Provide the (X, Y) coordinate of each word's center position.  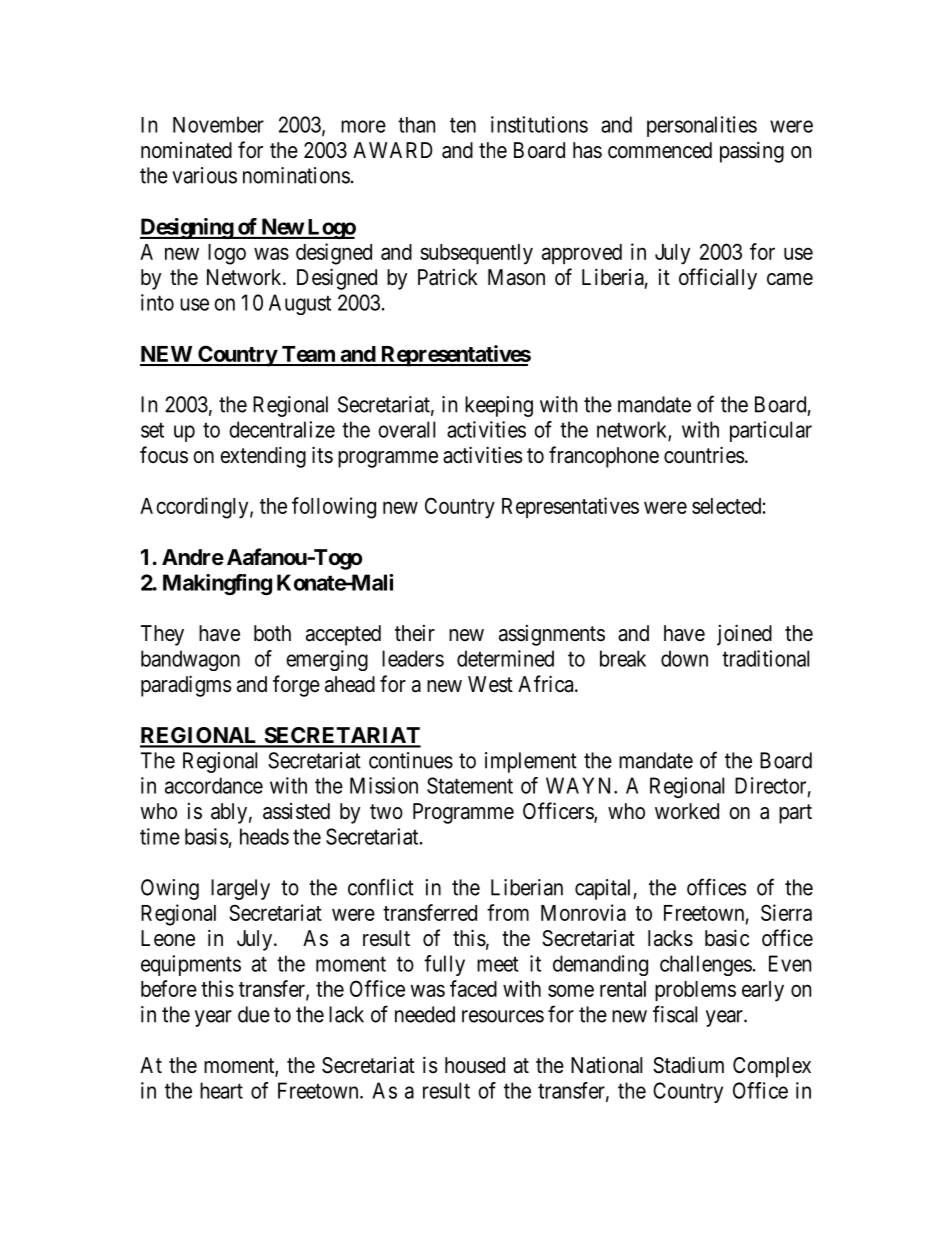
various (204, 175)
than (416, 125)
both (272, 633)
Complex (772, 1067)
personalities (702, 126)
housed (475, 1065)
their (415, 633)
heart (221, 1090)
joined (744, 635)
